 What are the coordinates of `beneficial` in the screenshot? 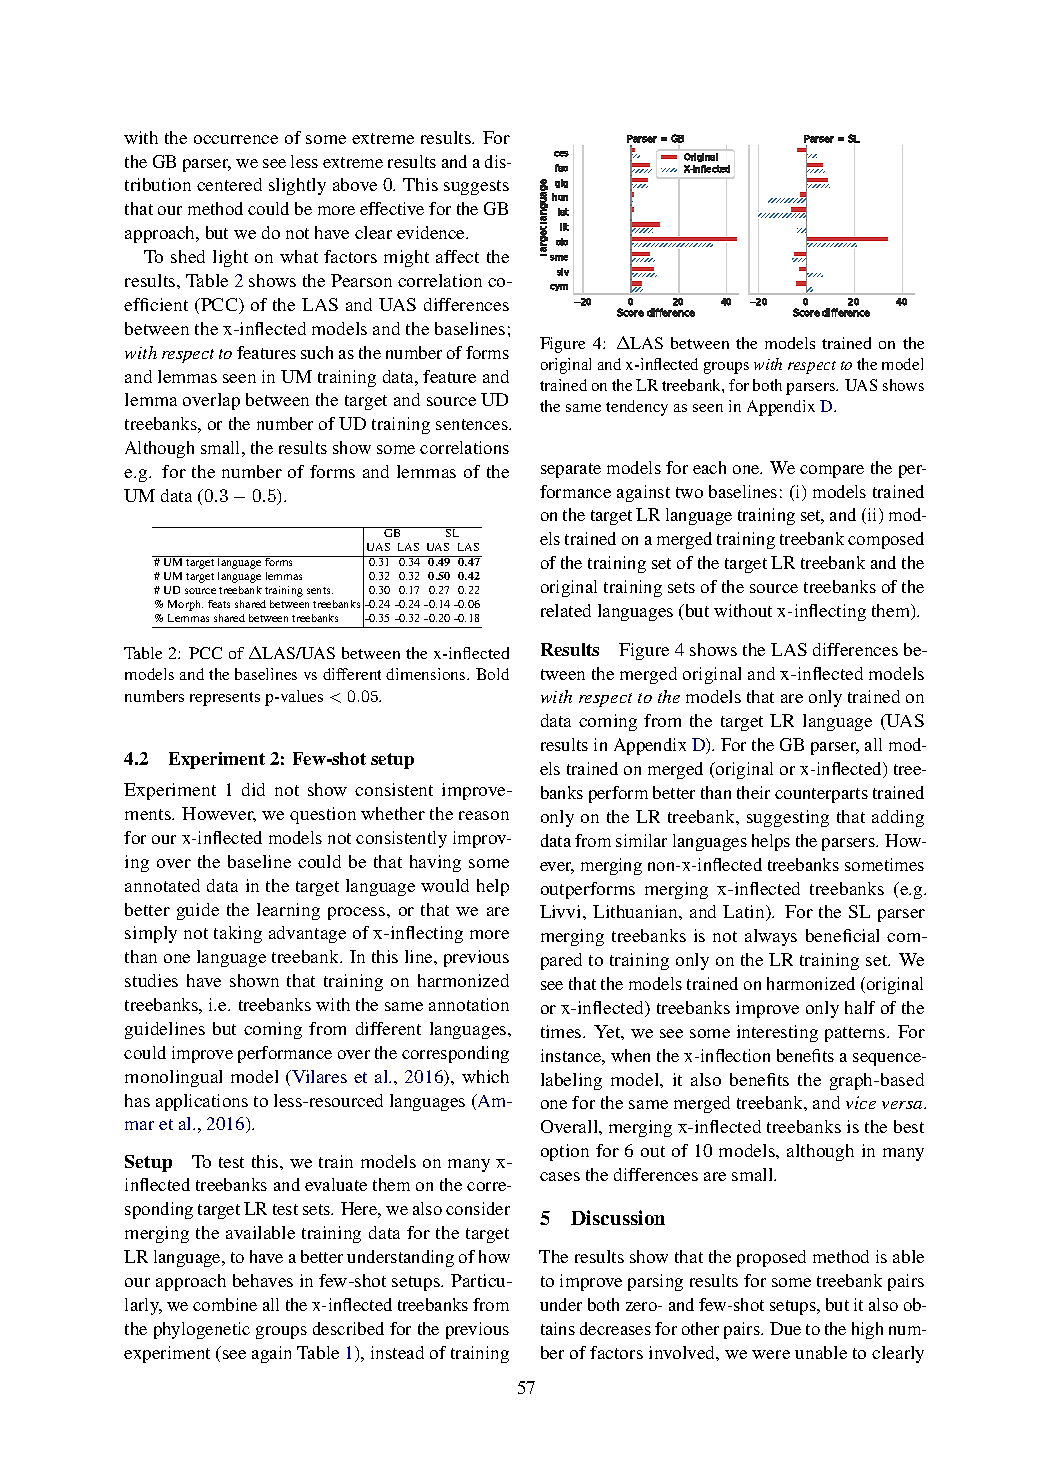 It's located at (842, 935).
